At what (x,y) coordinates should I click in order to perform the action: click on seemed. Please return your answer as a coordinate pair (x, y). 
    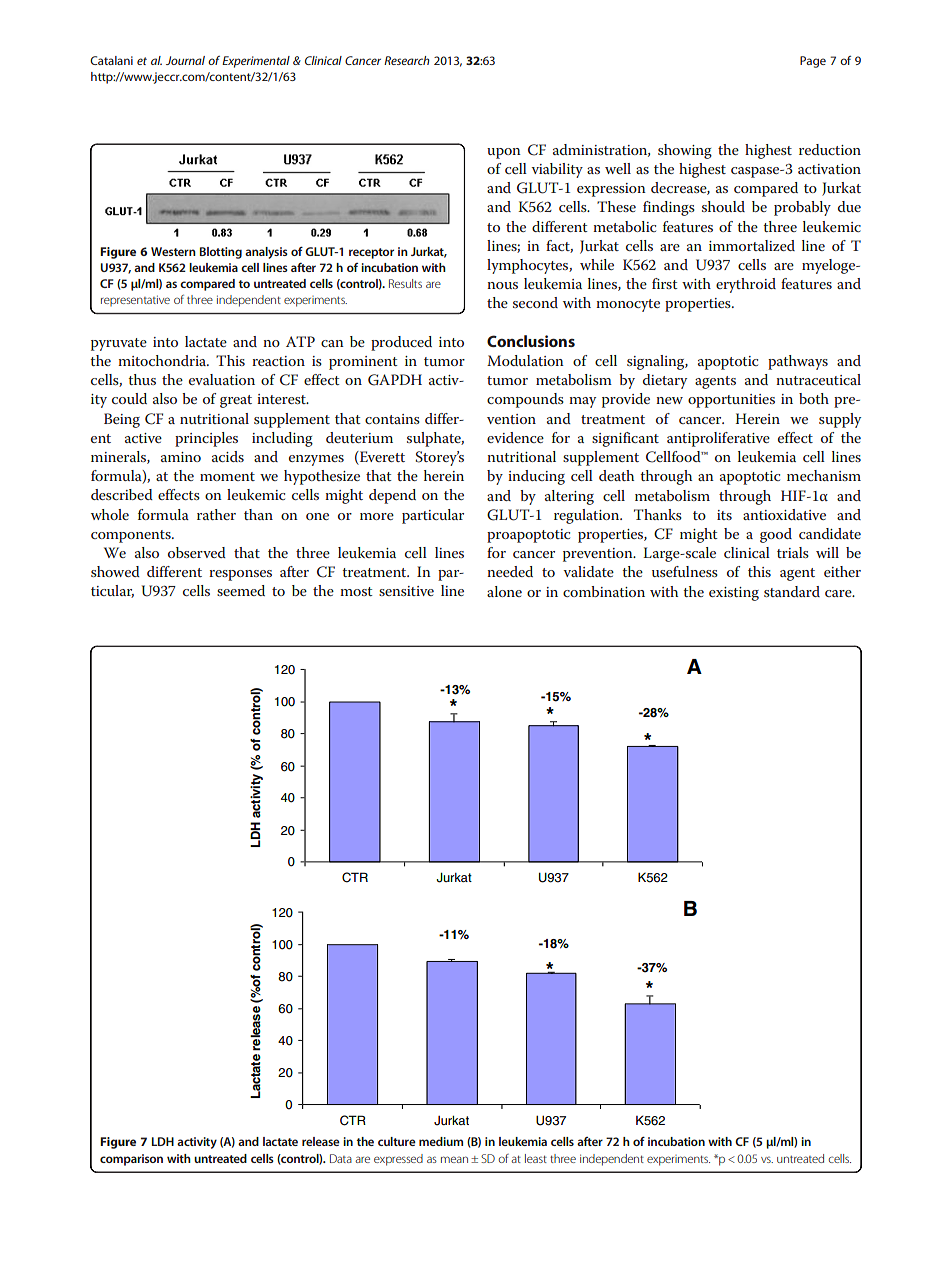
    Looking at the image, I should click on (241, 590).
